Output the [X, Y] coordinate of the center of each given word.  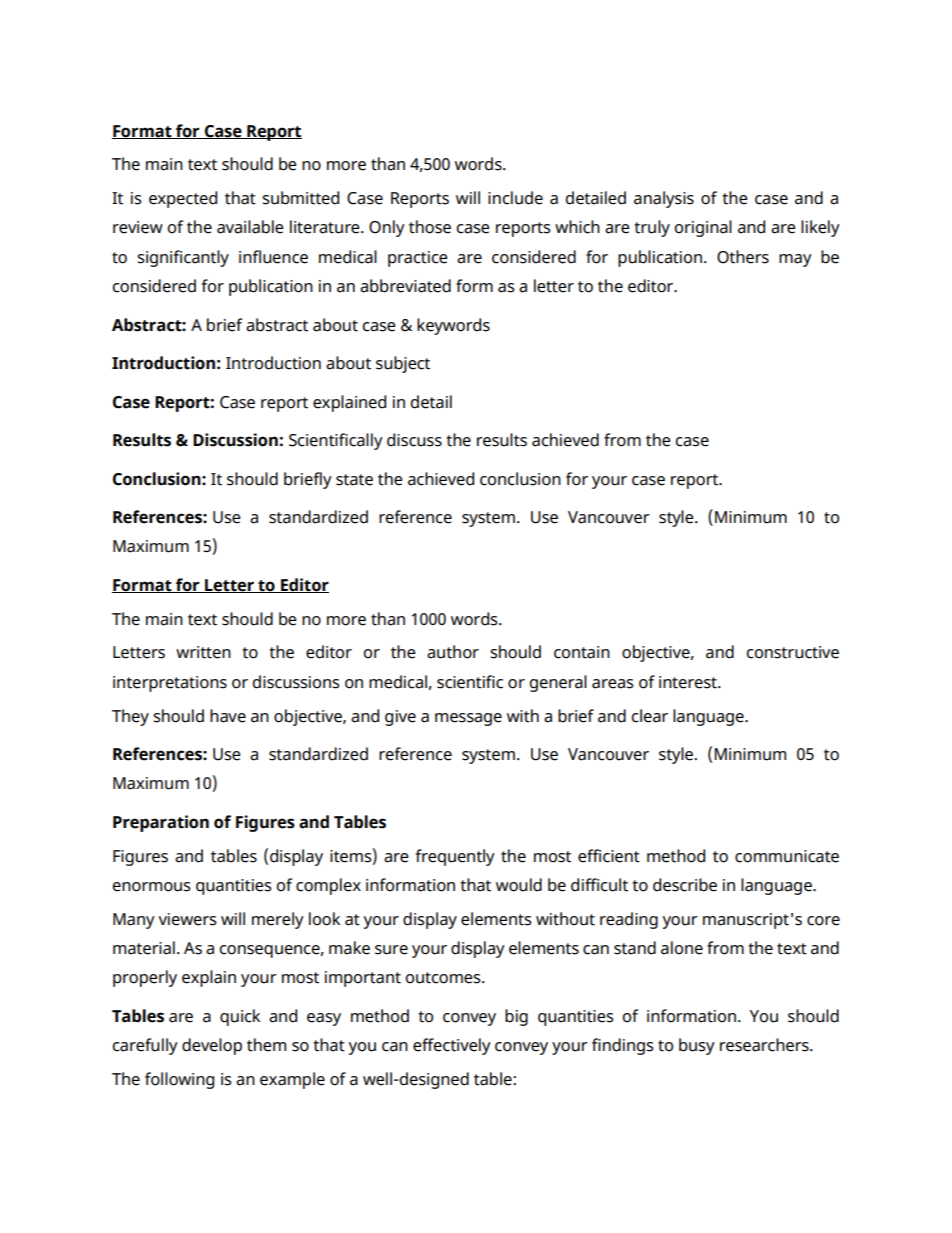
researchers [765, 1045]
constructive [792, 652]
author [453, 652]
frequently [455, 857]
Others [743, 257]
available [250, 227]
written [203, 652]
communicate [787, 856]
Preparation [161, 823]
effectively [452, 1046]
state [354, 480]
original [703, 228]
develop [212, 1046]
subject [403, 364]
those [430, 227]
